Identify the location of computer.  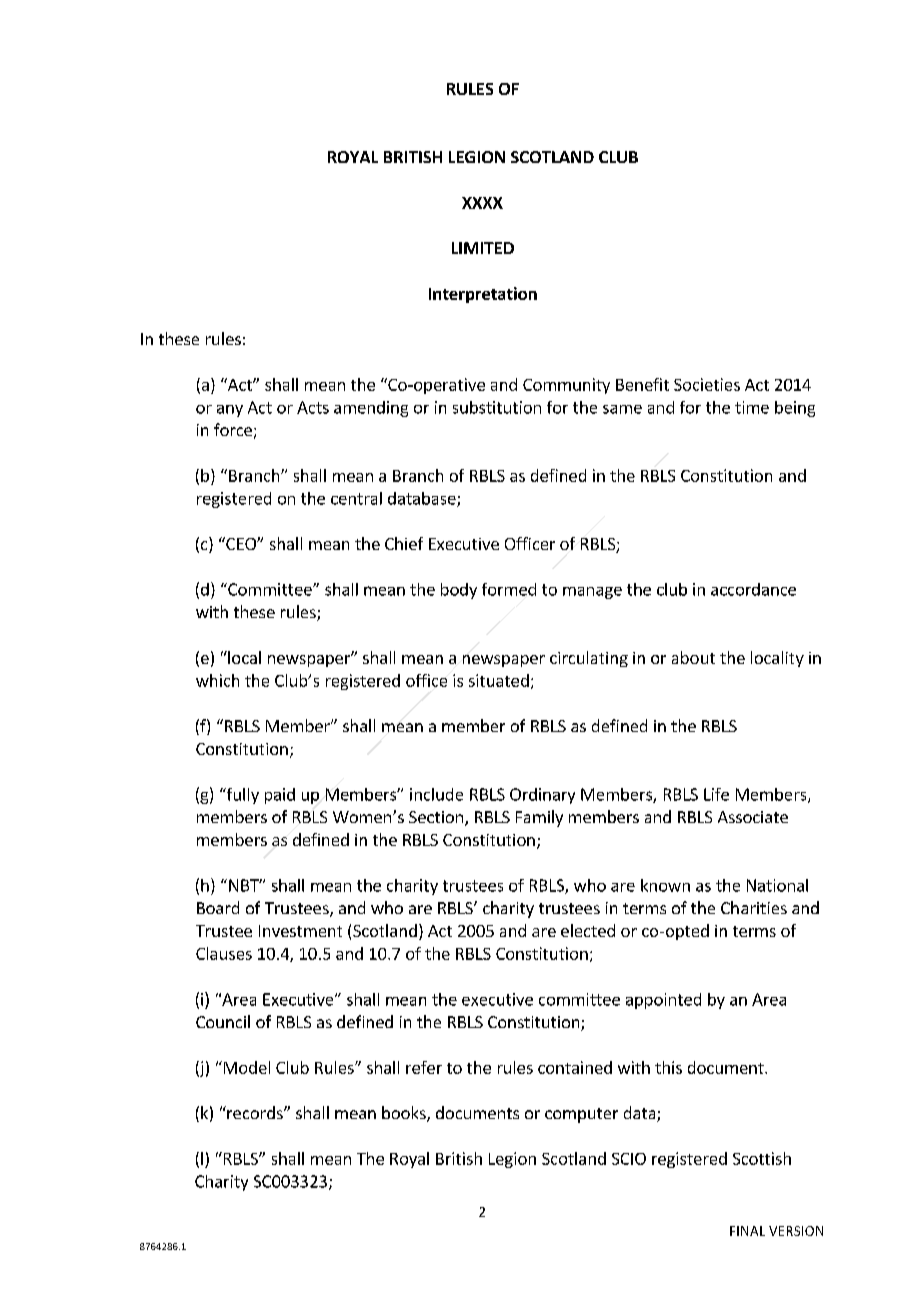
(581, 1115).
